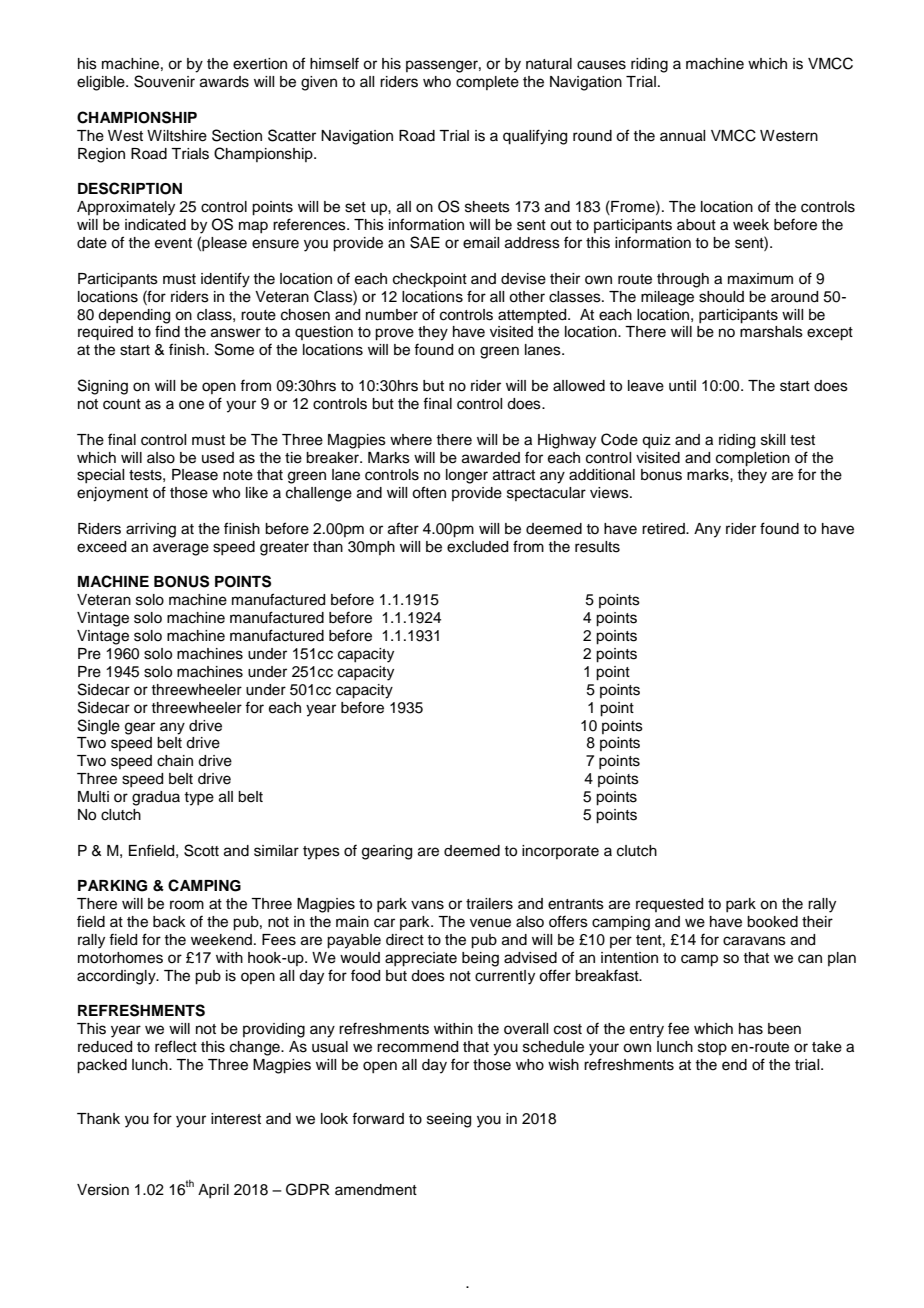 This page has height=1308, width=924. I want to click on annual, so click(682, 136).
